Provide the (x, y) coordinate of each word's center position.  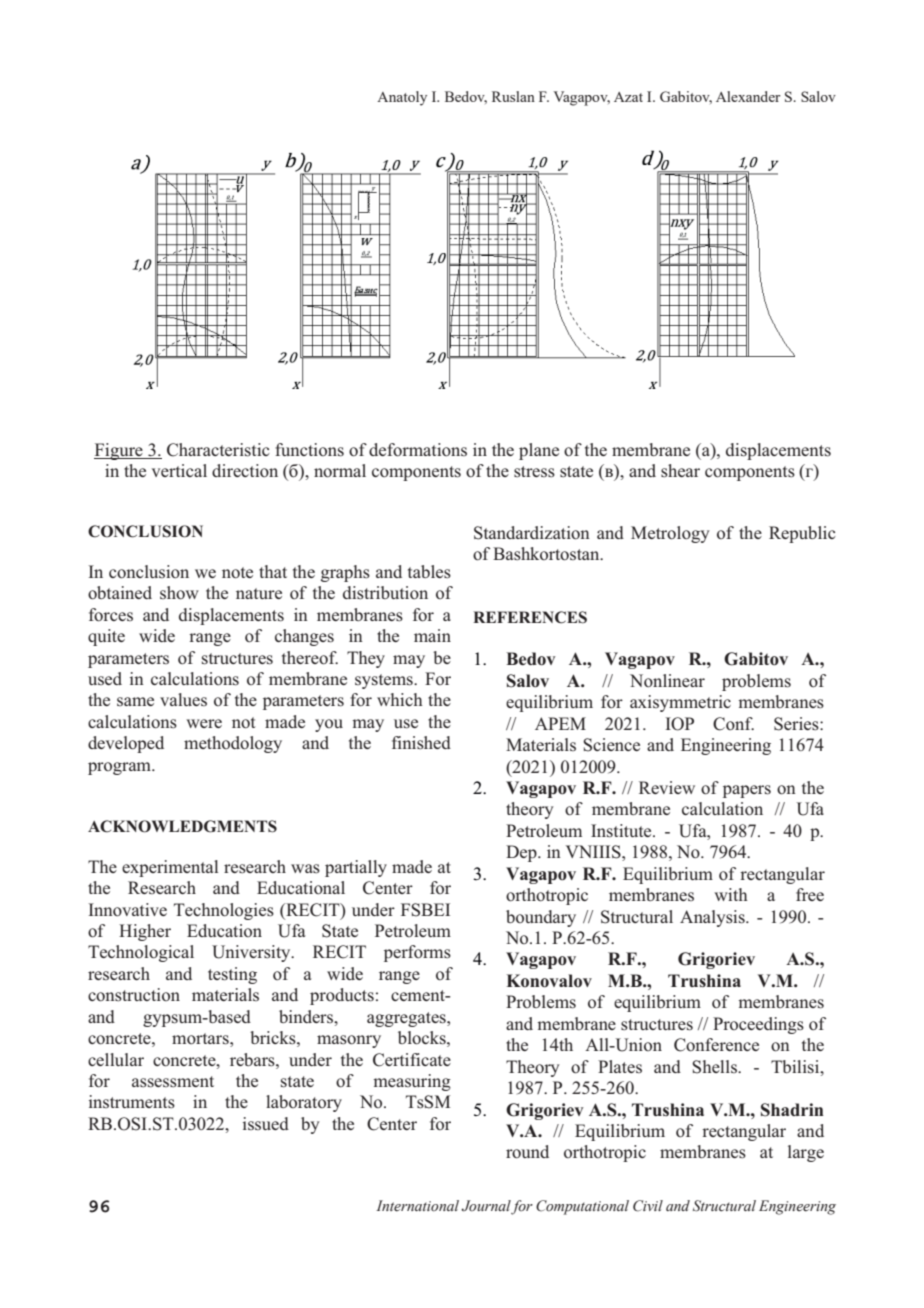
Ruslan (513, 96)
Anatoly (402, 98)
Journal (486, 1207)
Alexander (748, 96)
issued (266, 1123)
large (806, 1153)
